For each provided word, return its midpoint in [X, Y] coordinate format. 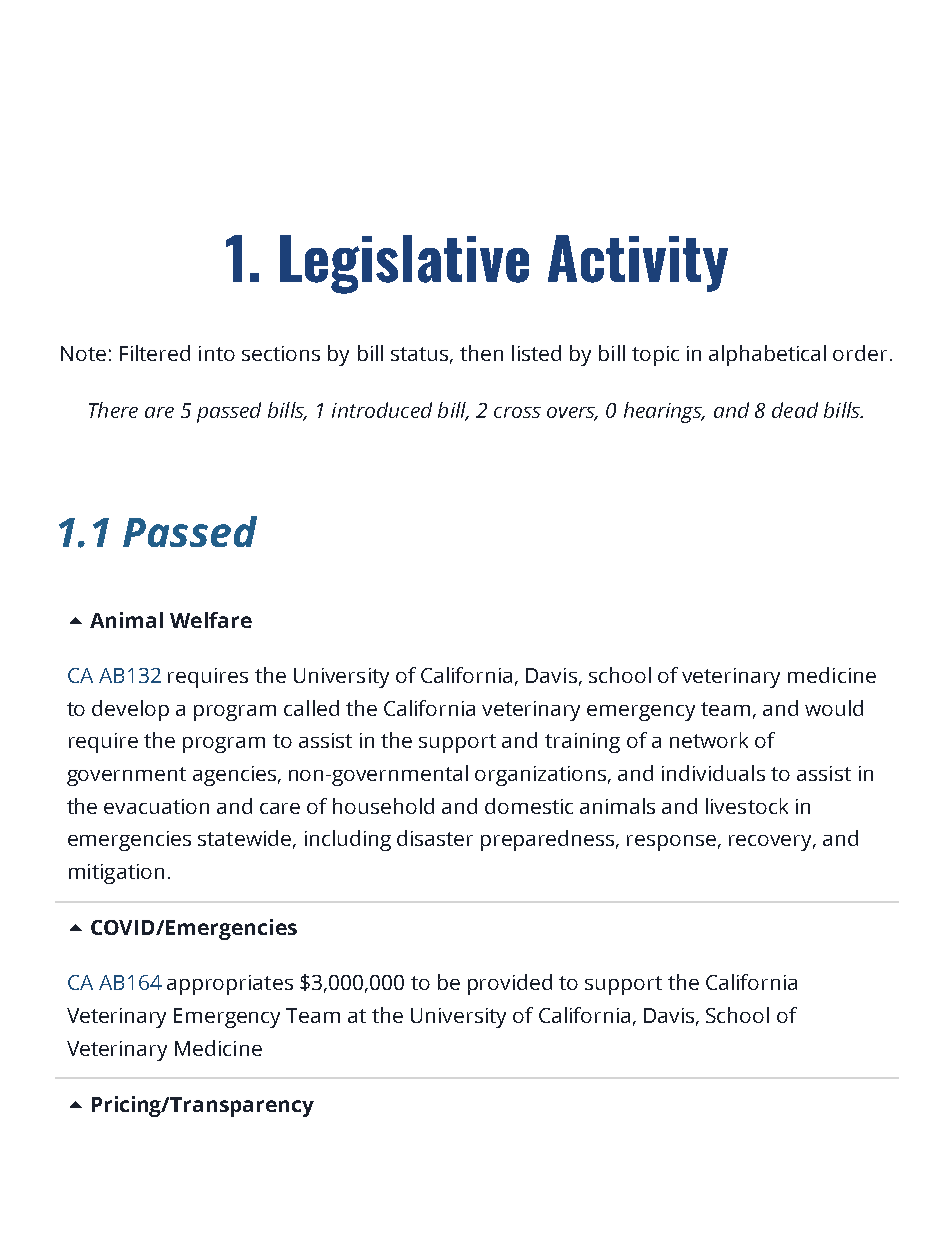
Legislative [404, 264]
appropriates [230, 985]
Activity [638, 263]
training [582, 743]
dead [795, 410]
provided [510, 984]
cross [517, 412]
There [113, 410]
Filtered [155, 353]
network [709, 740]
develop [130, 710]
